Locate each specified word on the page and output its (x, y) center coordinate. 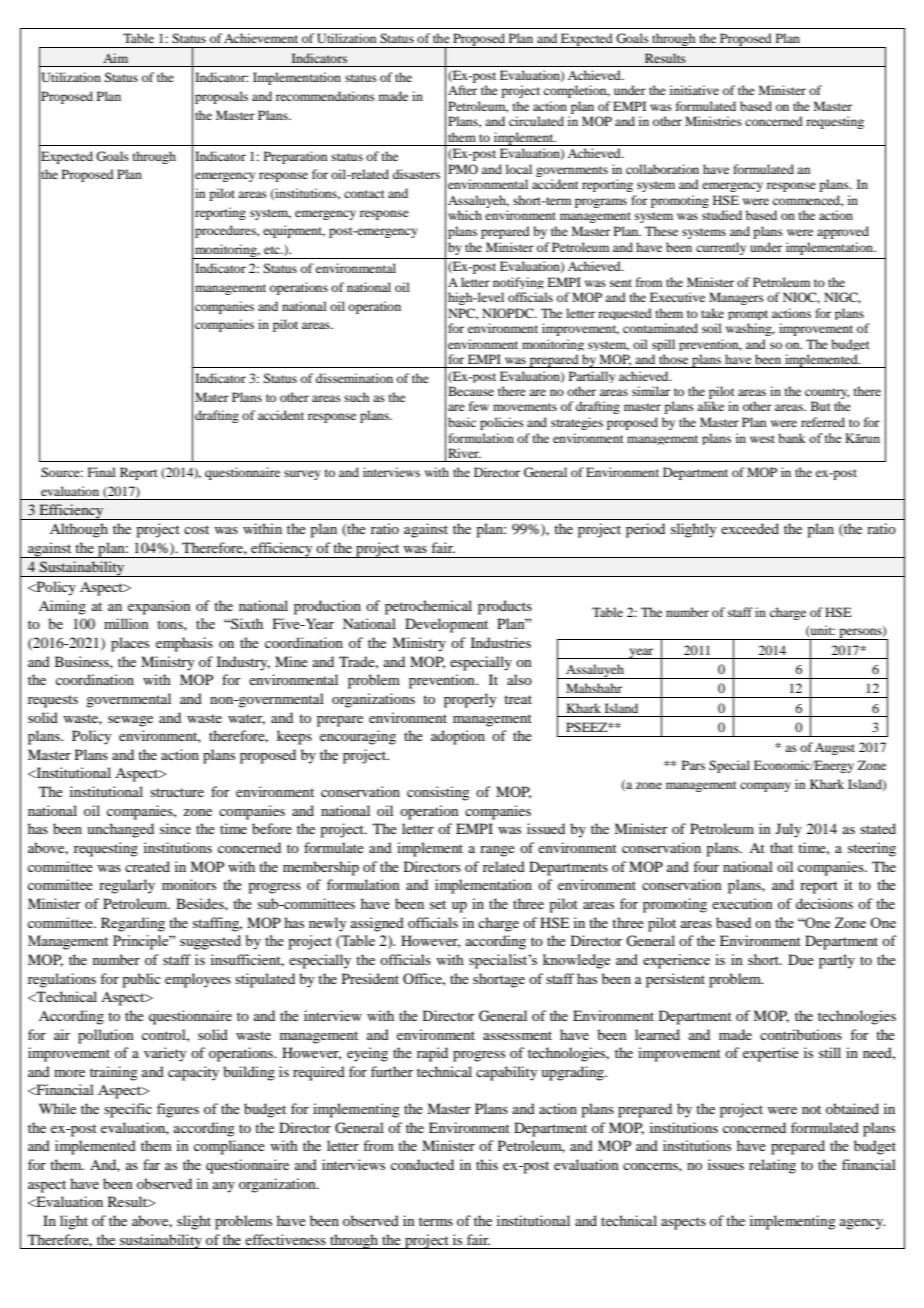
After (462, 90)
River (464, 453)
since (175, 828)
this (487, 1164)
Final (102, 472)
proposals (221, 97)
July (788, 830)
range (497, 851)
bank (792, 438)
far (151, 1164)
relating (772, 1166)
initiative (694, 90)
